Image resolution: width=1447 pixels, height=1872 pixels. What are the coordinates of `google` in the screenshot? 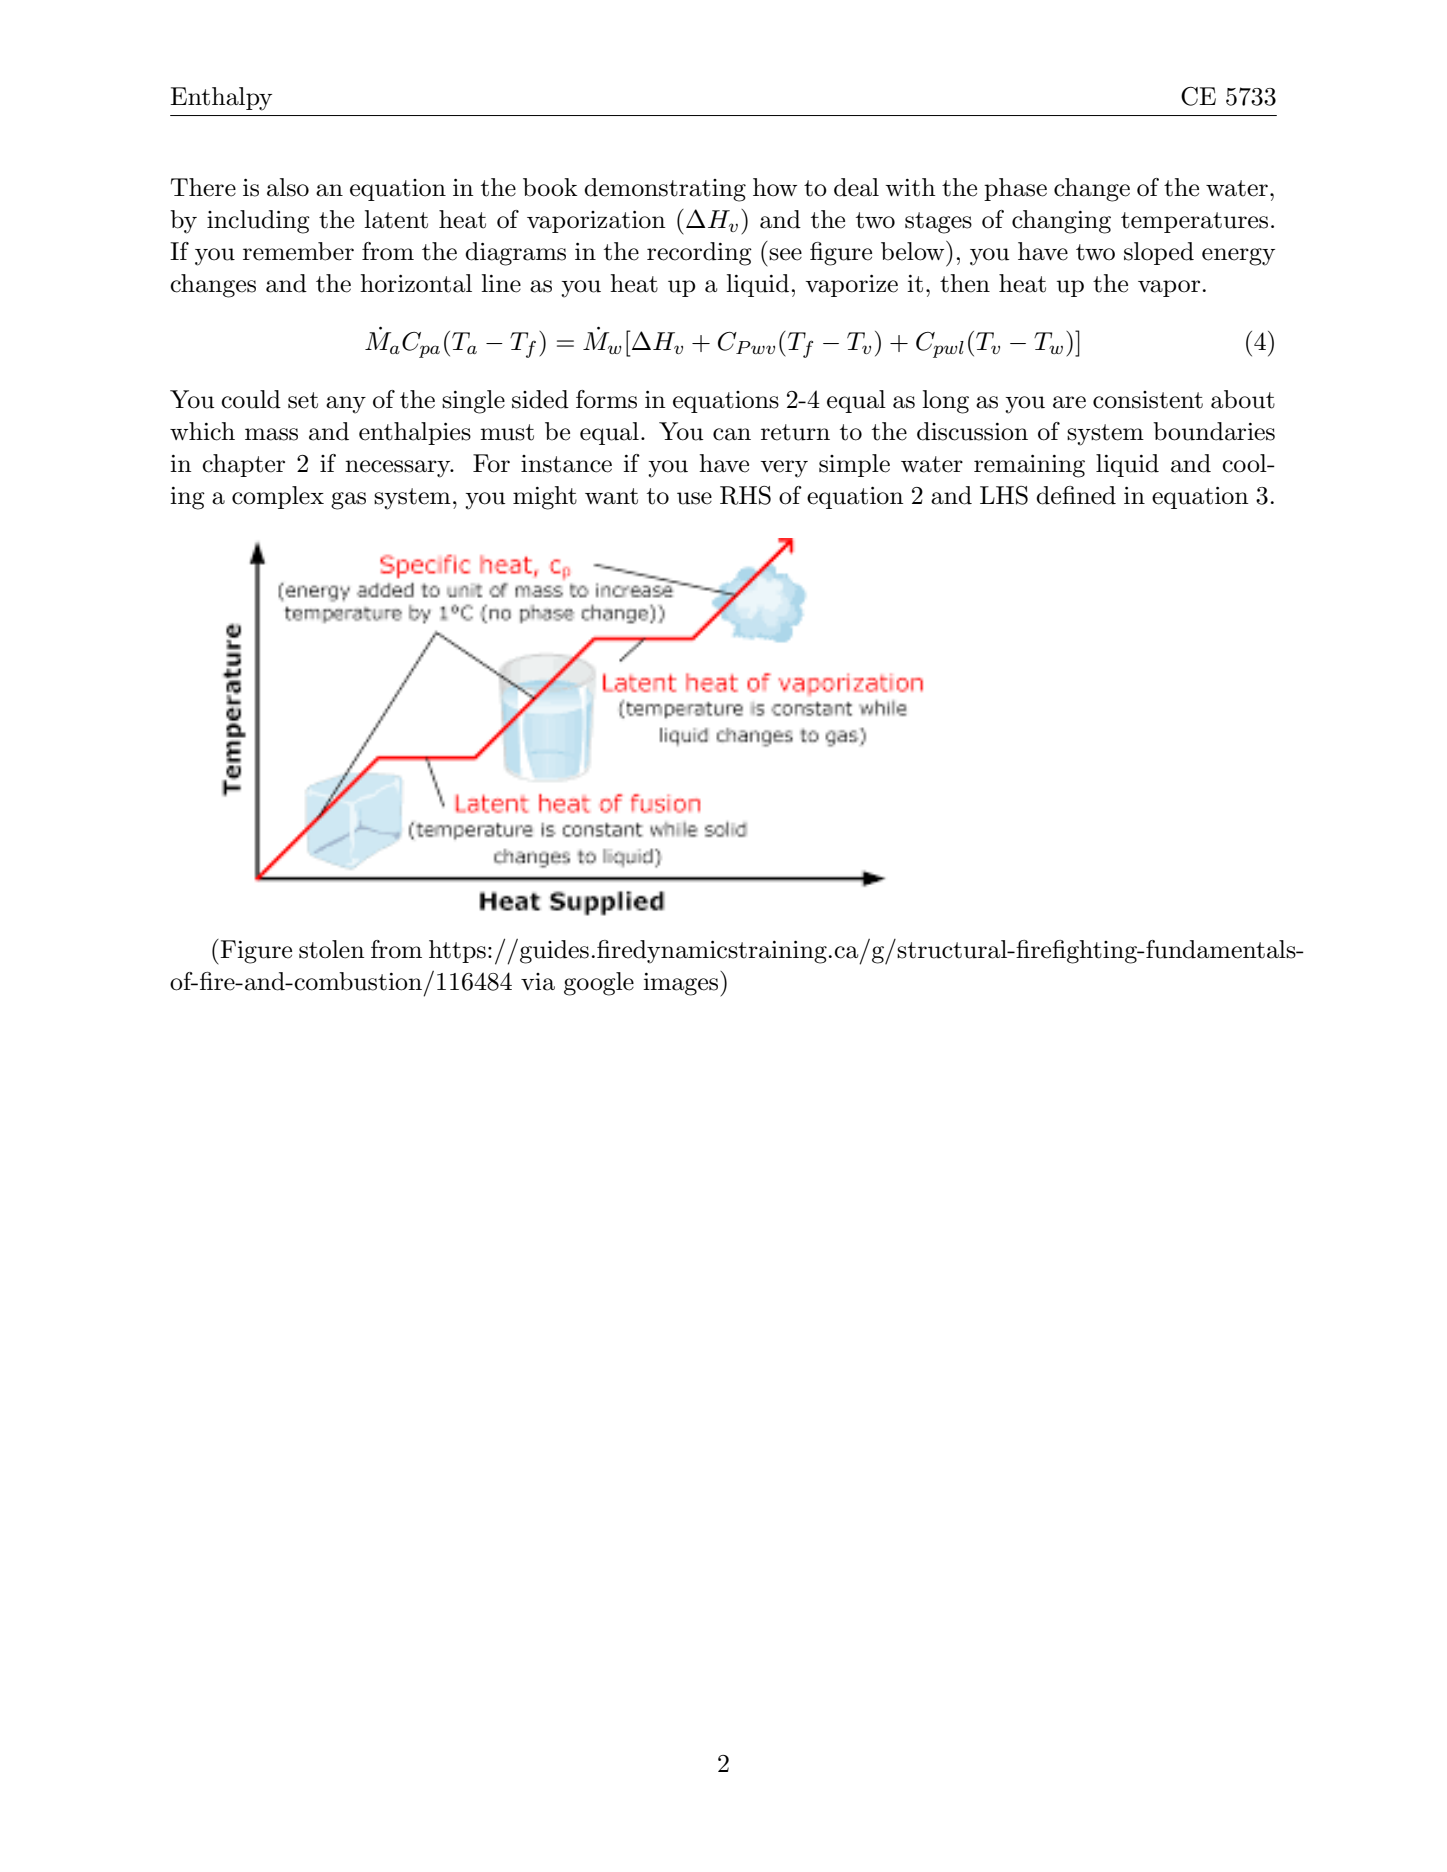 It's located at (599, 984).
